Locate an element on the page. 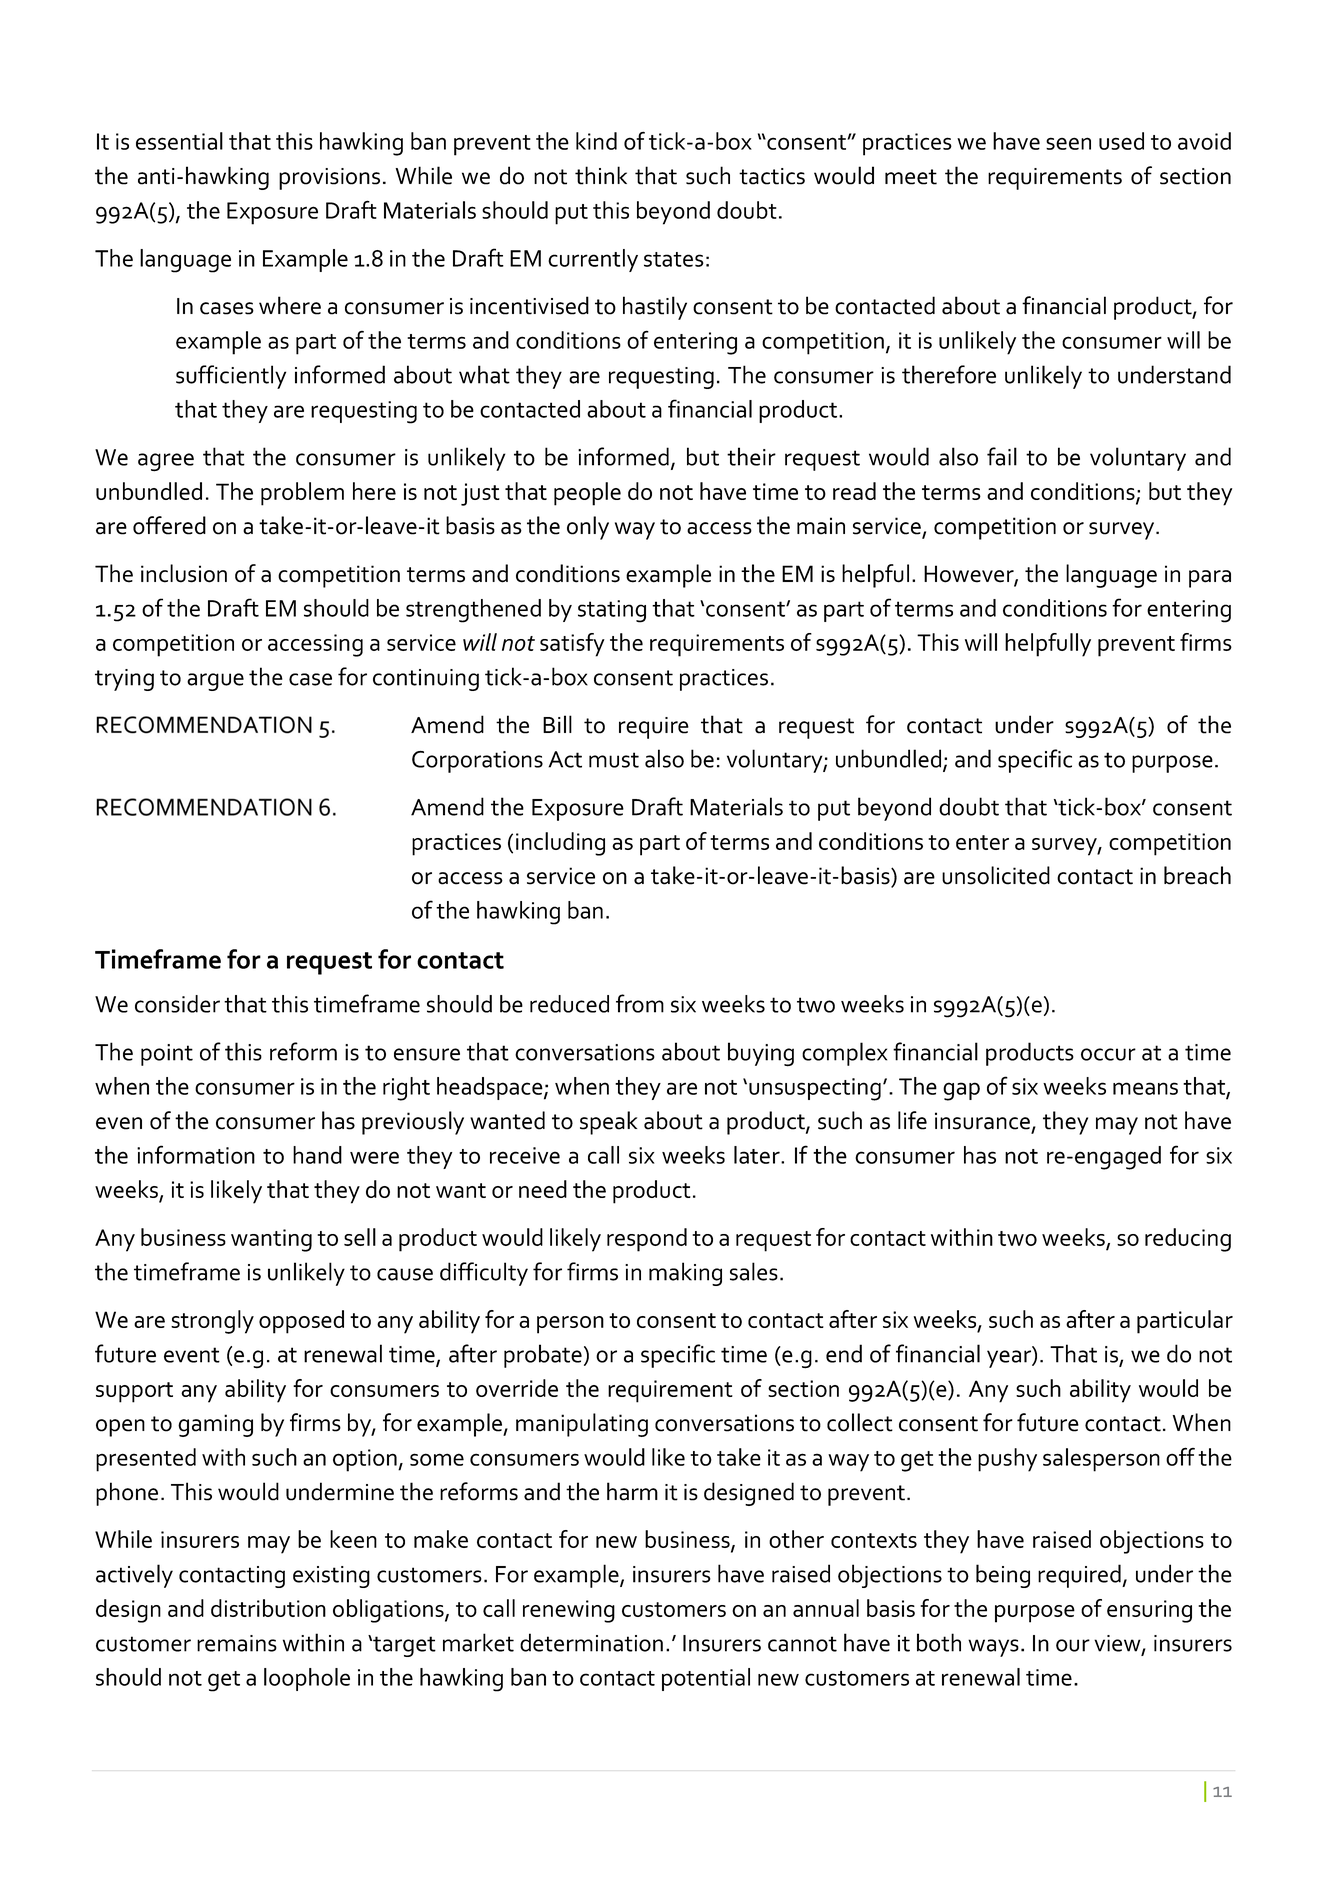 Image resolution: width=1327 pixels, height=1877 pixels. seen is located at coordinates (1068, 143).
